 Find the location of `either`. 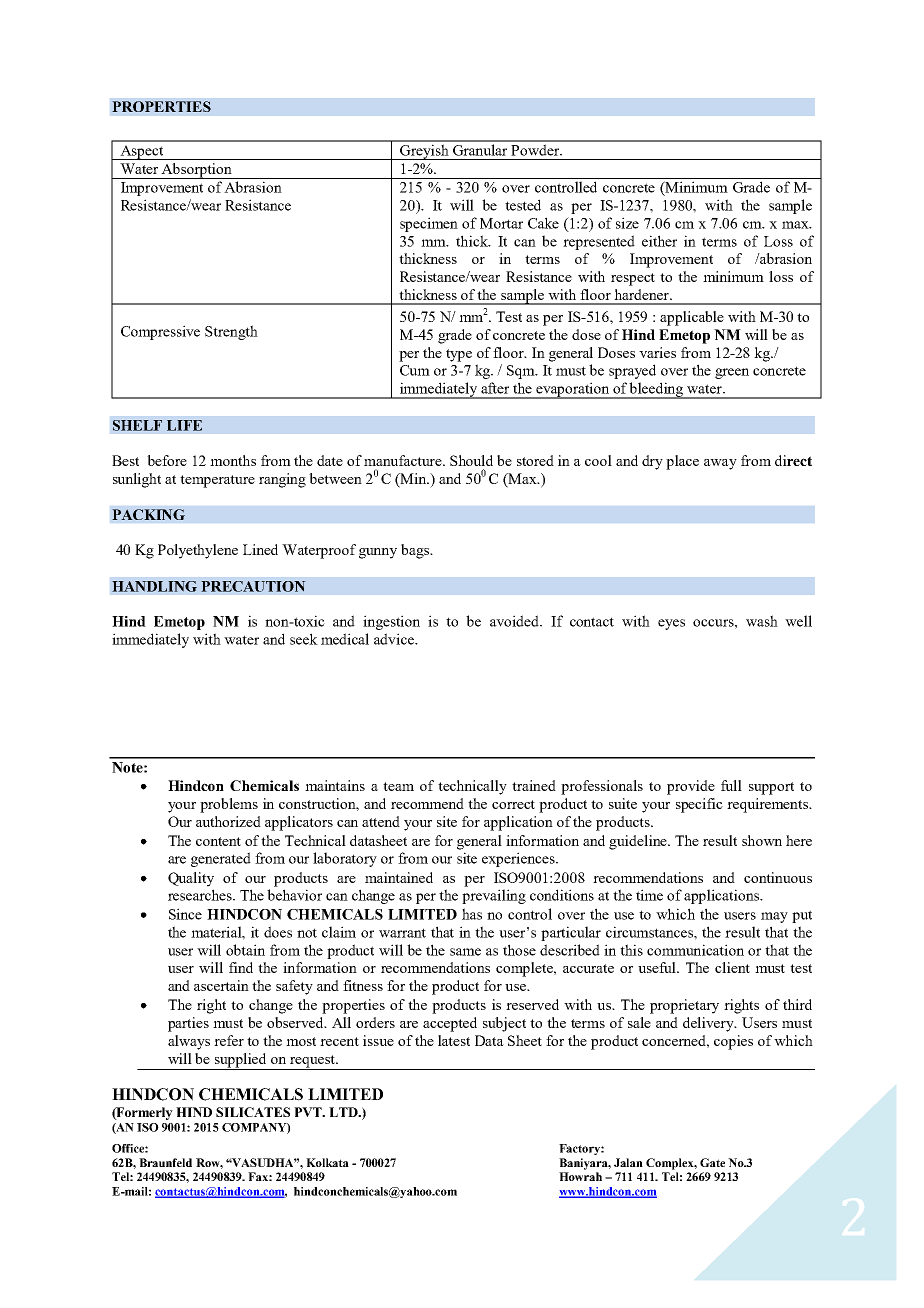

either is located at coordinates (659, 241).
